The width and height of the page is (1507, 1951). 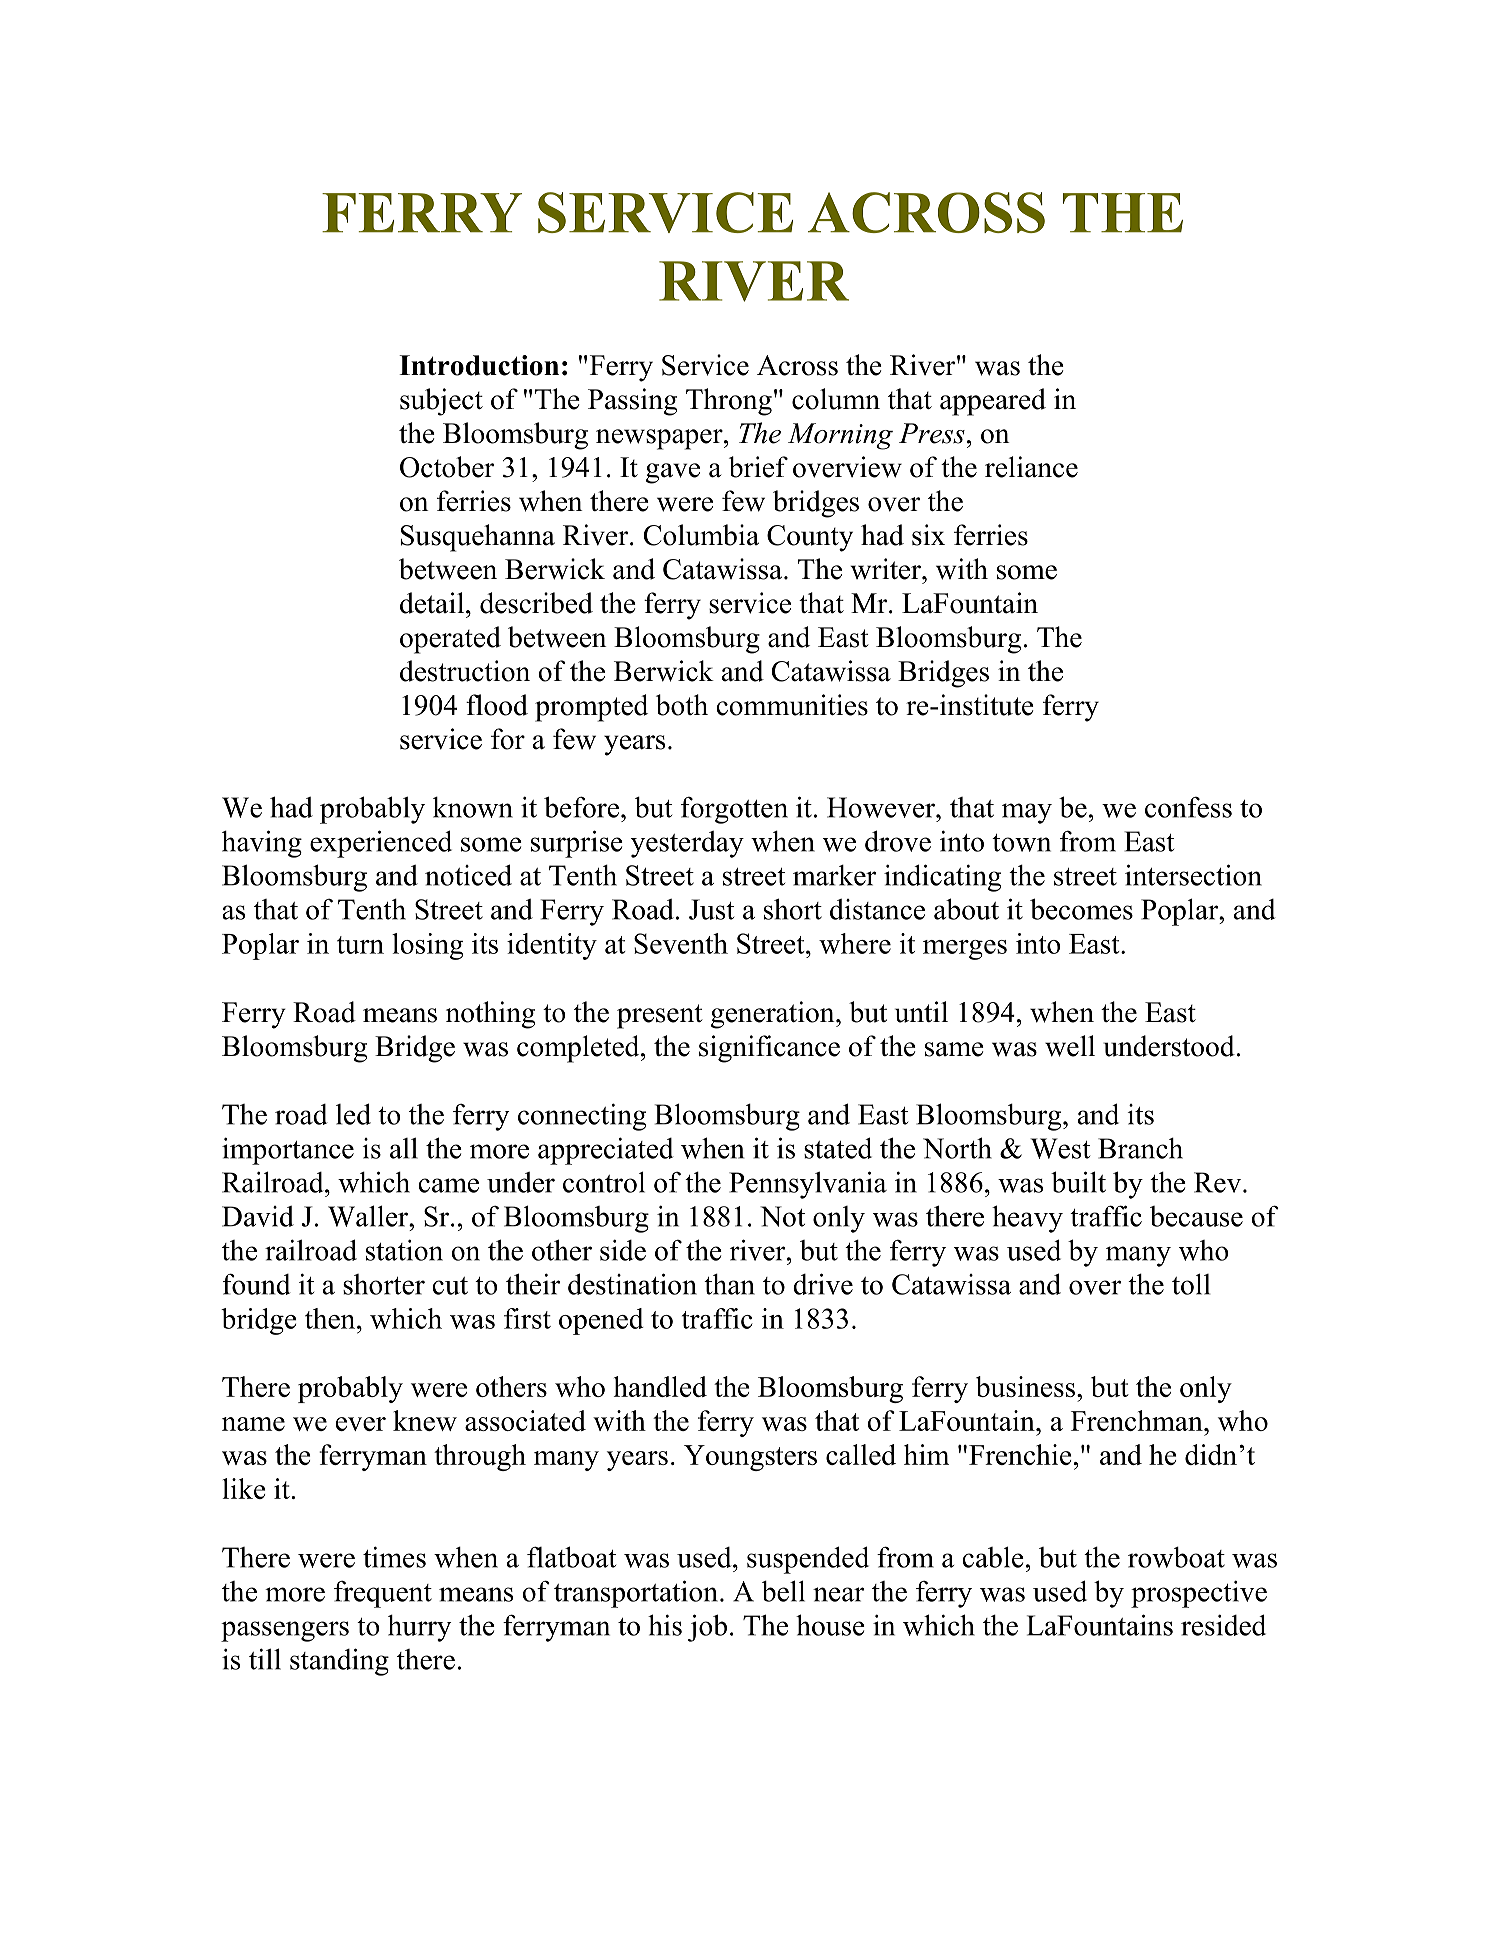 I want to click on generation, so click(x=774, y=1015).
